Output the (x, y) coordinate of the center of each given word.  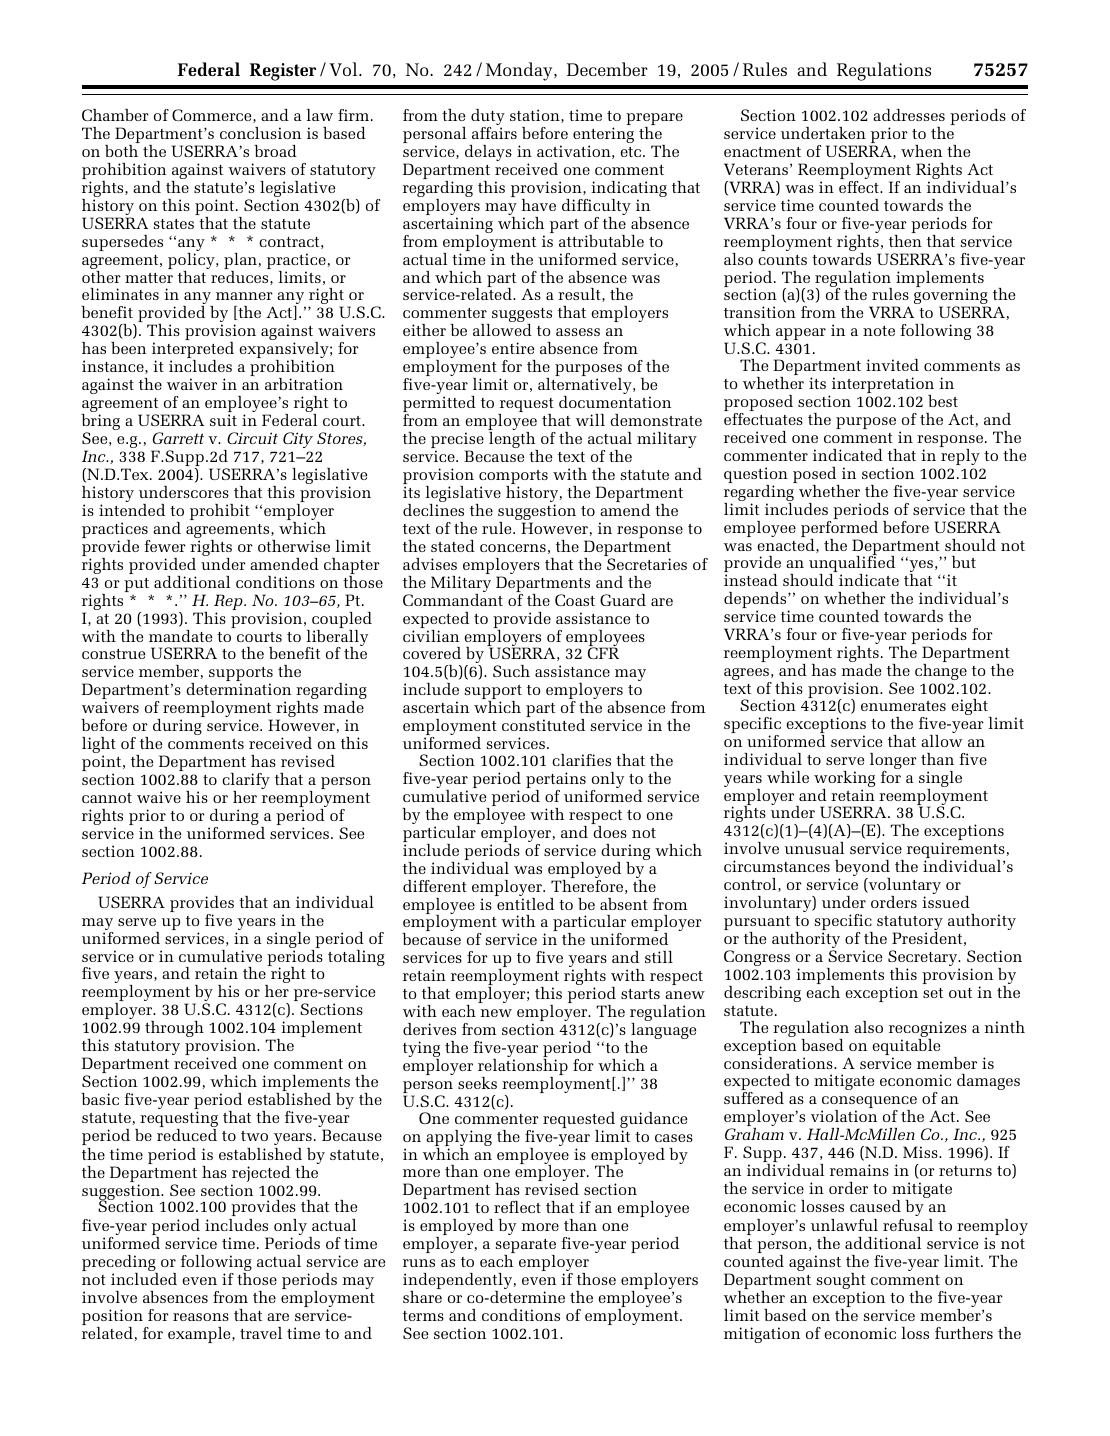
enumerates (903, 706)
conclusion (260, 133)
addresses (909, 115)
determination (238, 689)
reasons (201, 1317)
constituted (543, 725)
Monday (520, 71)
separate (526, 1247)
